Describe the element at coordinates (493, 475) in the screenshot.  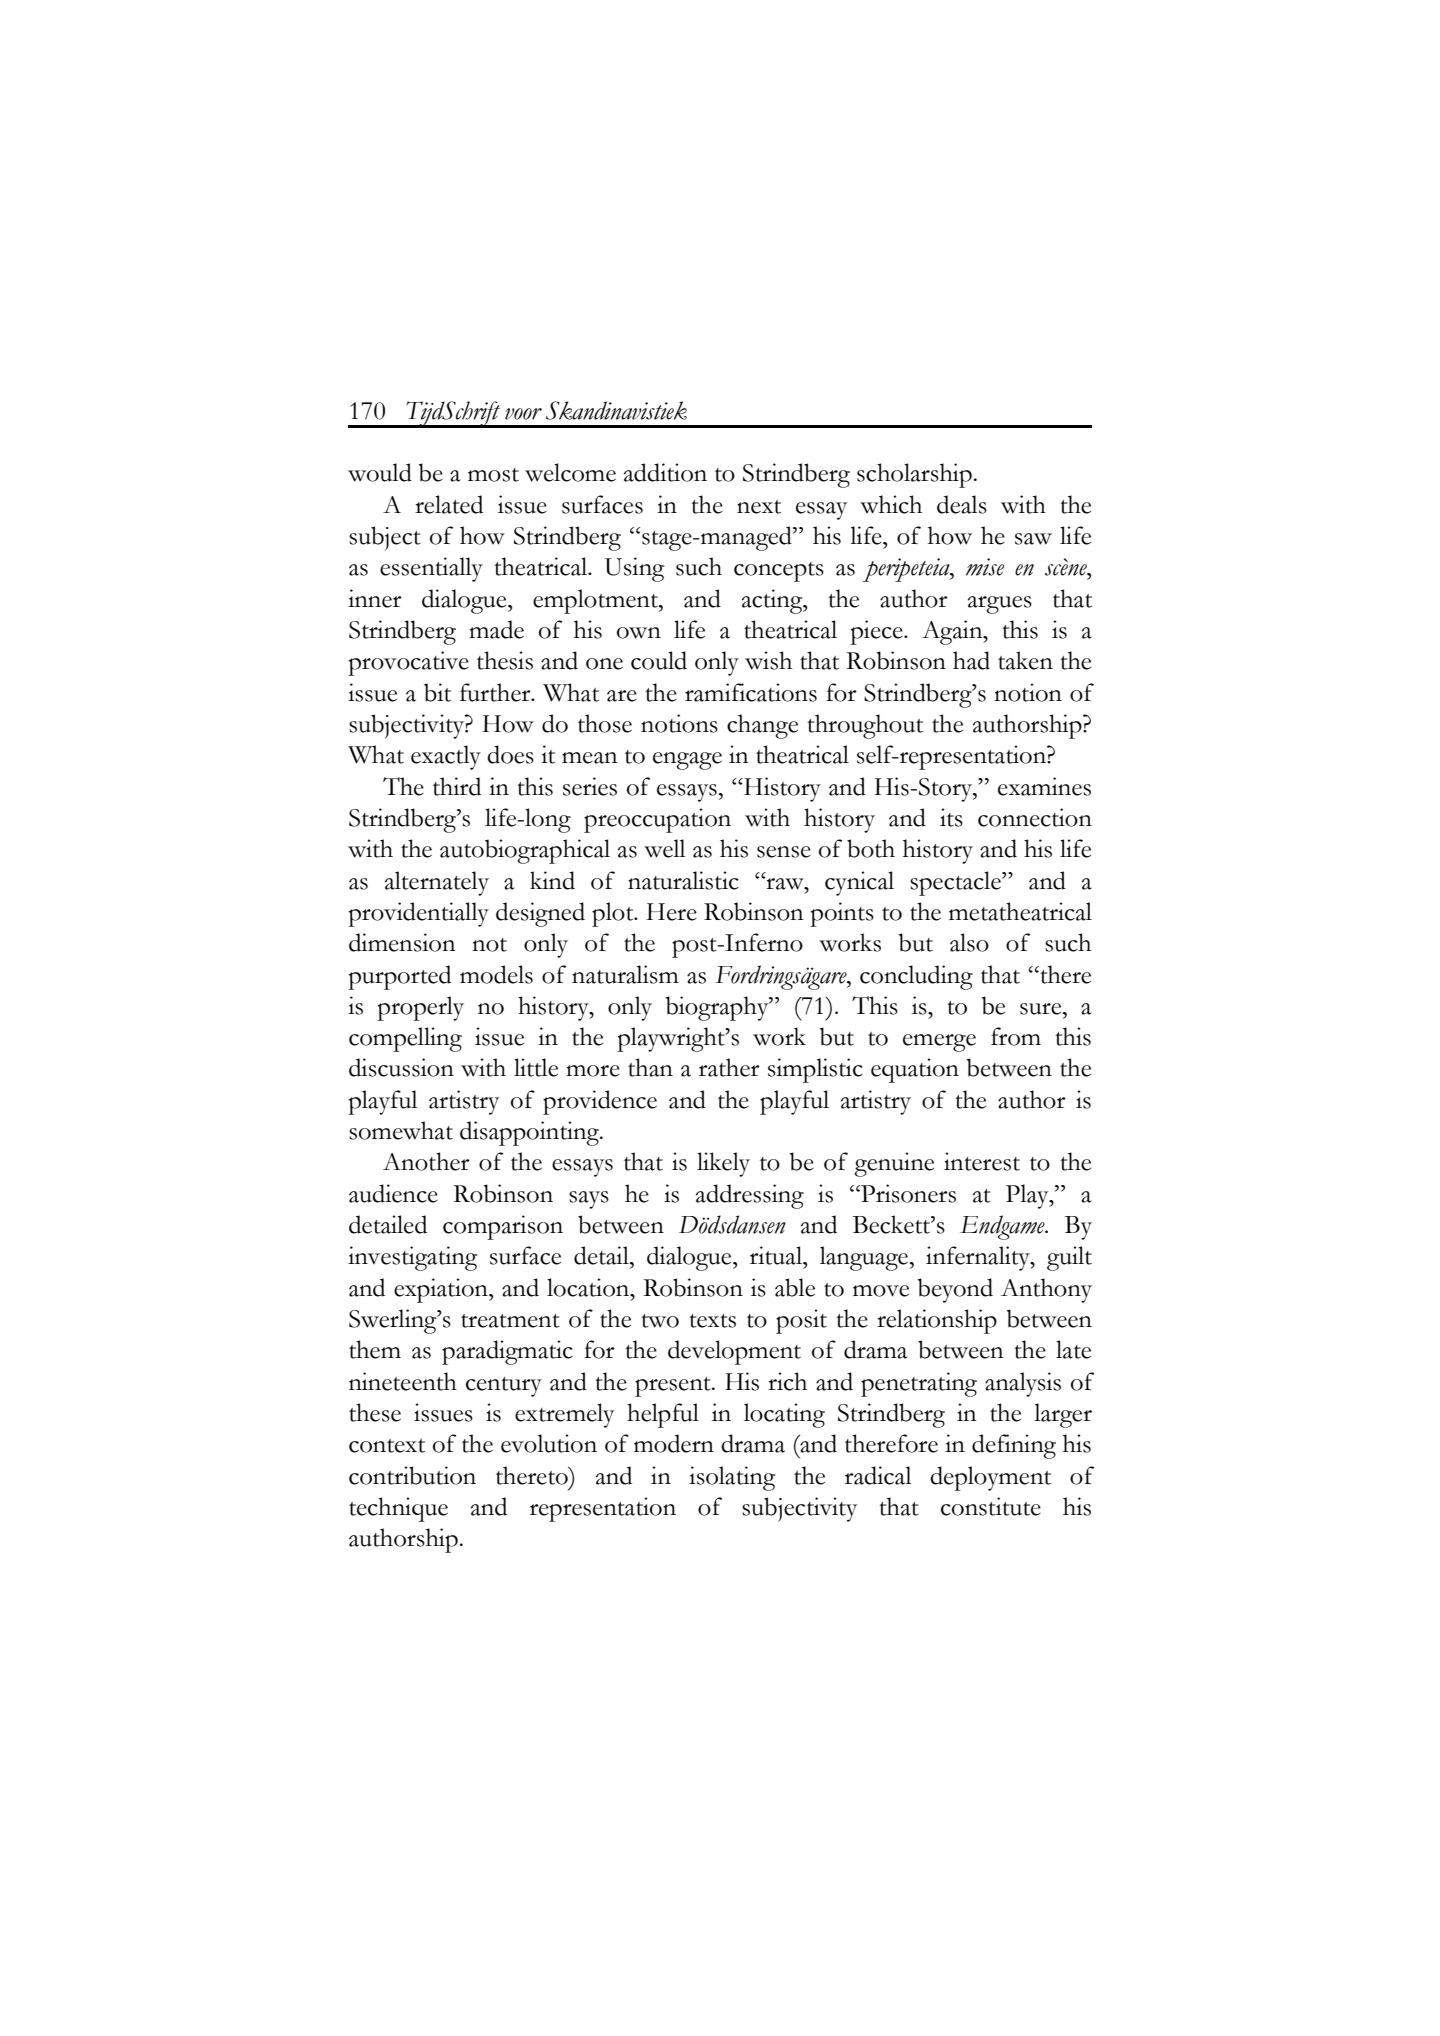
I see `most` at that location.
